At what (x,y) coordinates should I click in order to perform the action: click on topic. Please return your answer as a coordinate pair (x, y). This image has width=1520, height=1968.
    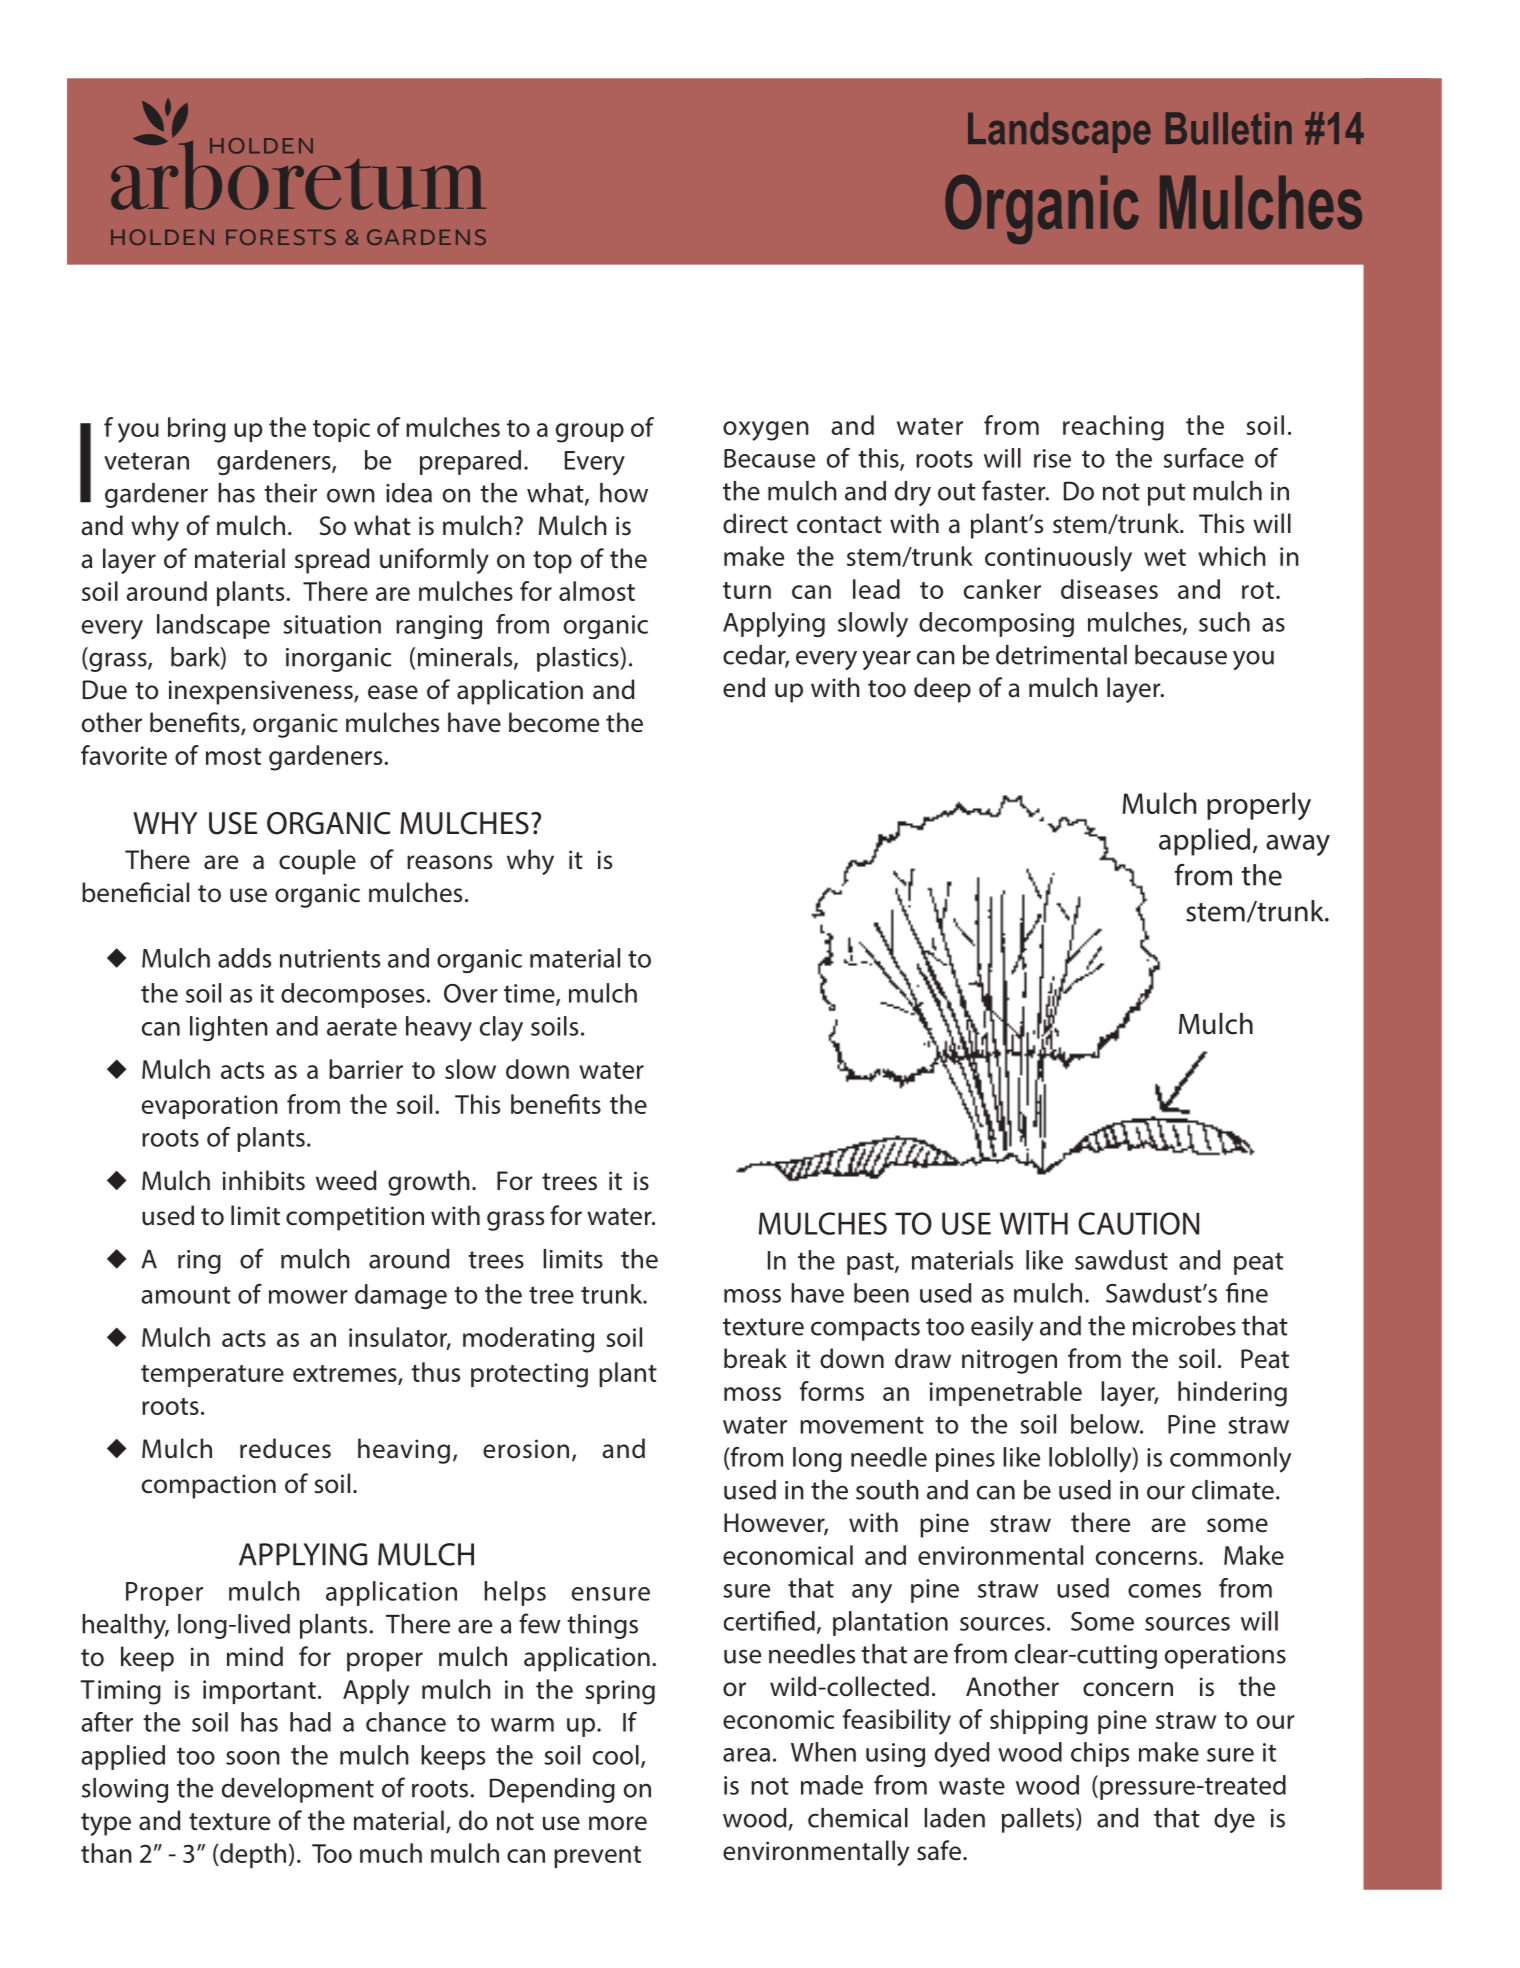
    Looking at the image, I should click on (341, 430).
